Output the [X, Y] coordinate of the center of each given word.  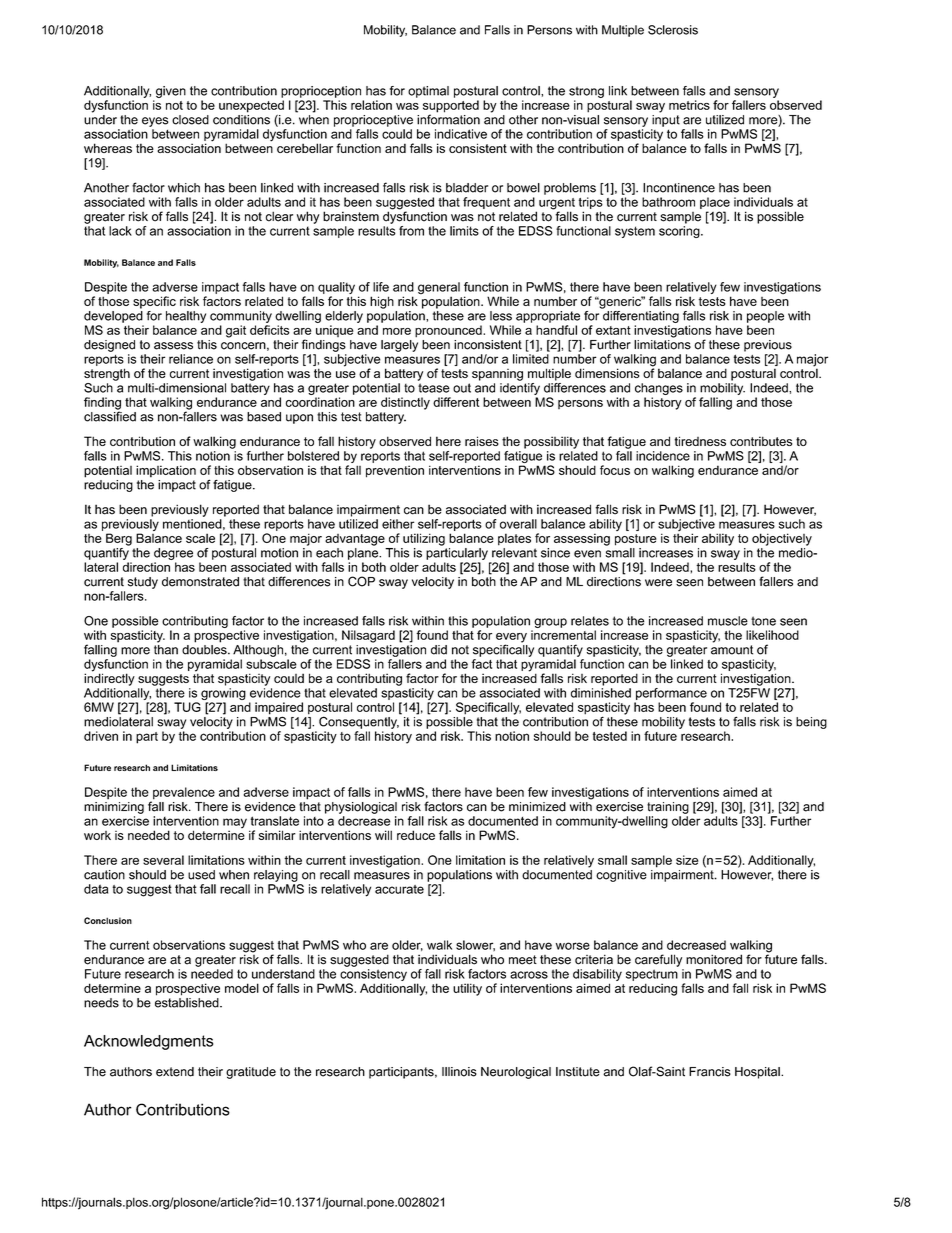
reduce [416, 835]
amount [732, 650]
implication [166, 471]
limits [464, 231]
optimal [428, 92]
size [687, 860]
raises [482, 441]
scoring [679, 232]
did [439, 650]
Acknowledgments [148, 1042]
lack [120, 231]
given [171, 92]
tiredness [700, 441]
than [166, 648]
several [163, 860]
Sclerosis [673, 30]
